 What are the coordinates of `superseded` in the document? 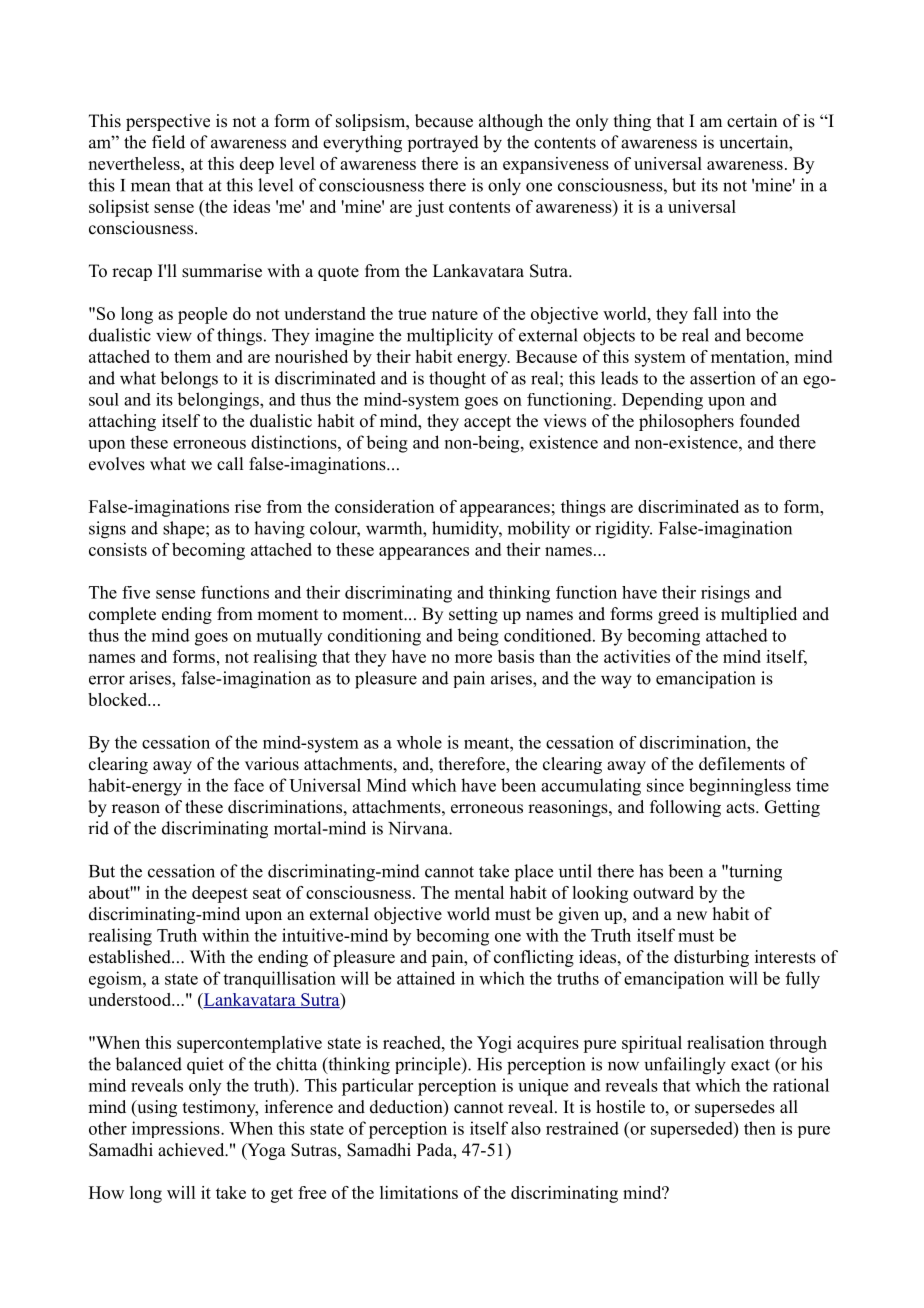 It's located at (693, 1130).
